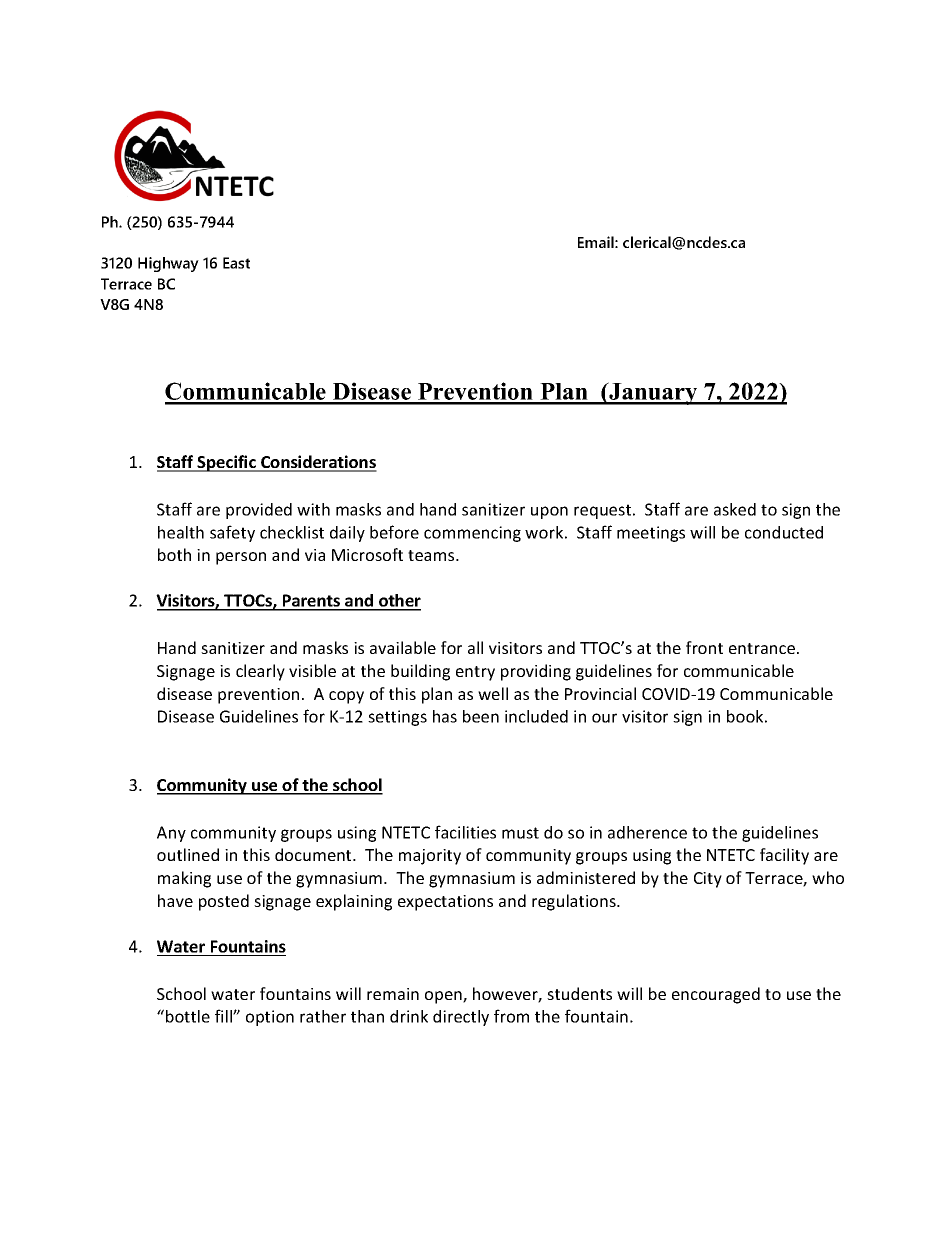  Describe the element at coordinates (481, 716) in the document. I see `been` at that location.
